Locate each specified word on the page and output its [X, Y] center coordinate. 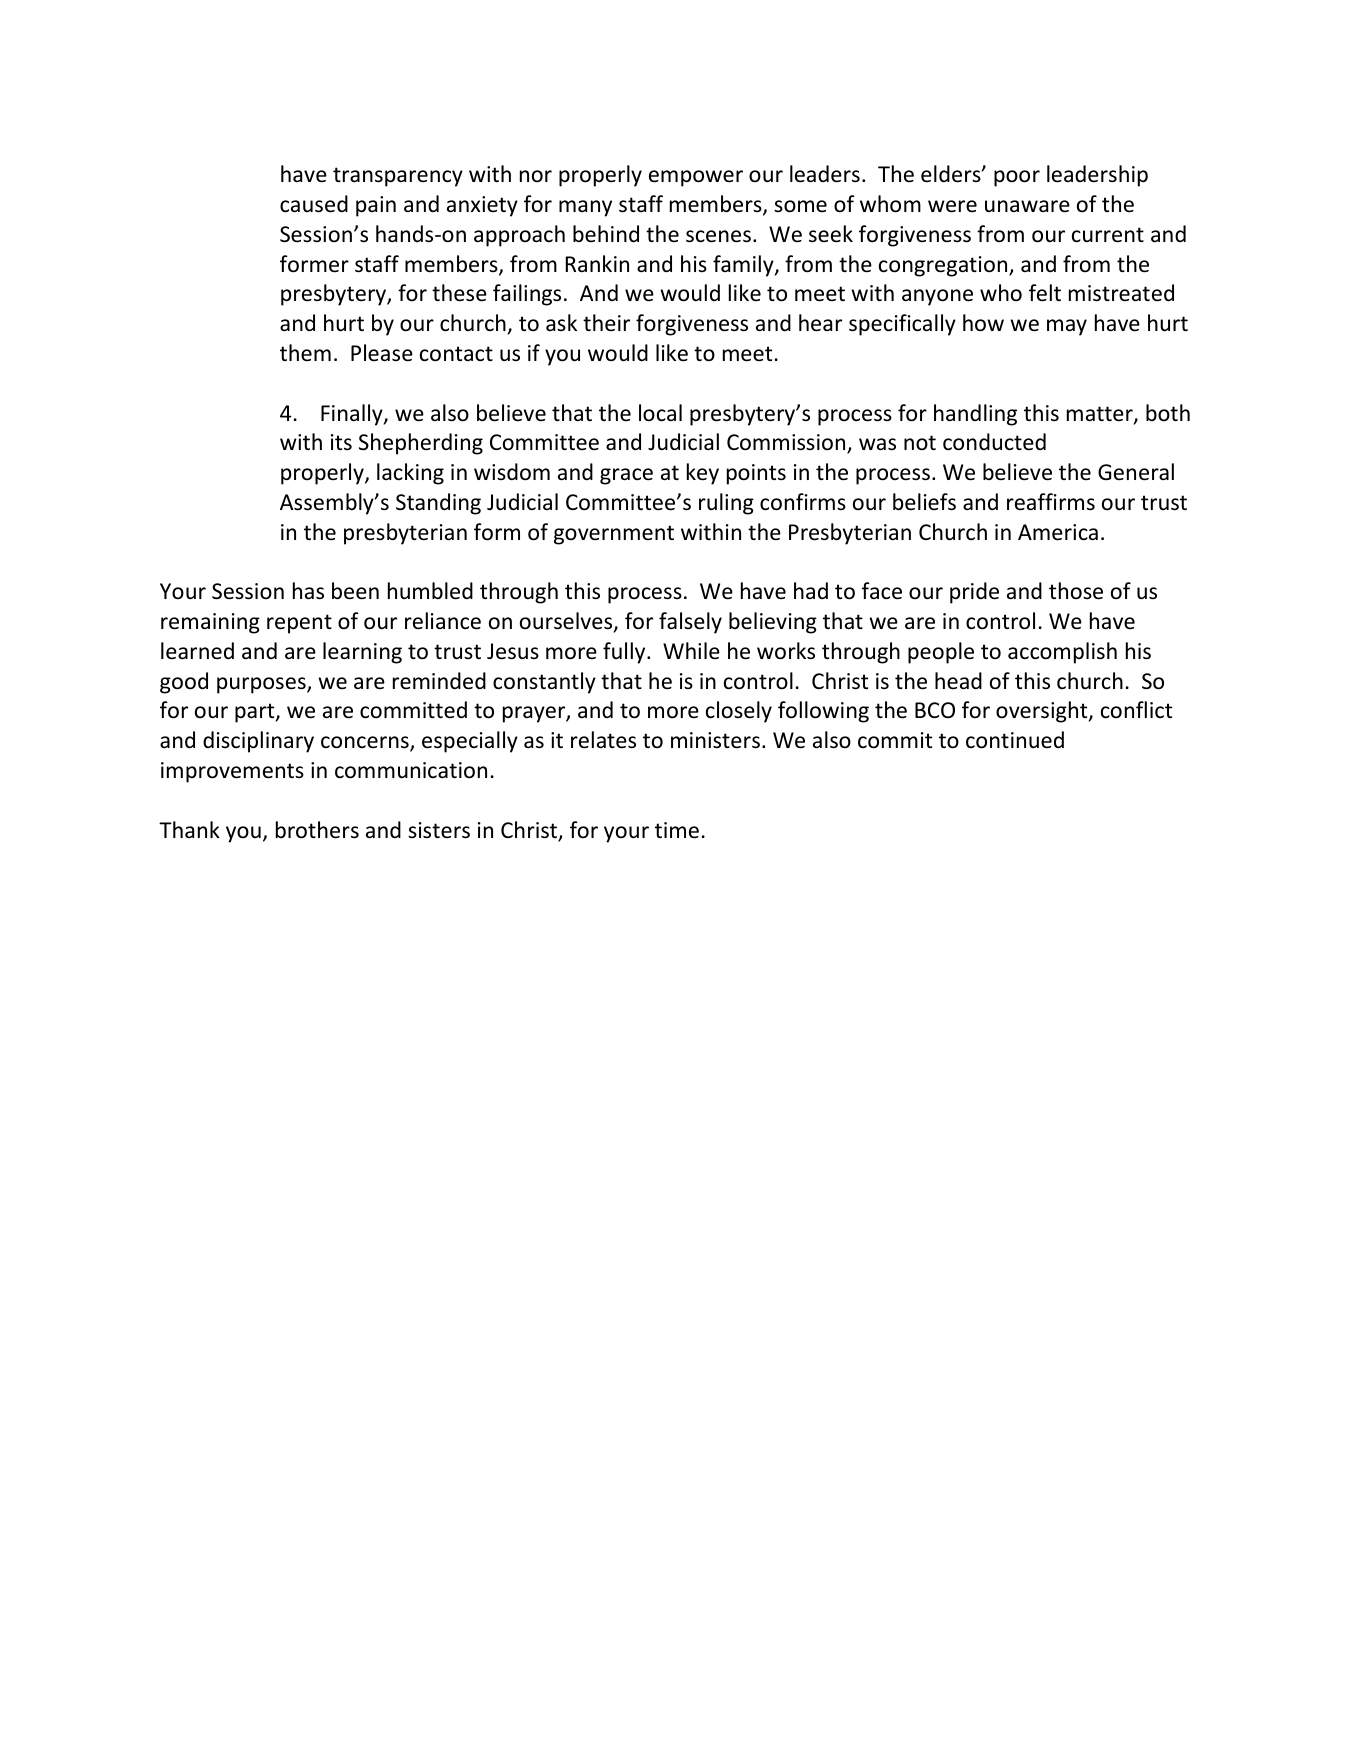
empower [696, 178]
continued [1015, 740]
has [308, 591]
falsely [690, 623]
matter [1101, 415]
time [677, 830]
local [660, 413]
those [1076, 591]
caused [314, 204]
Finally [353, 415]
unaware [1027, 206]
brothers [317, 830]
